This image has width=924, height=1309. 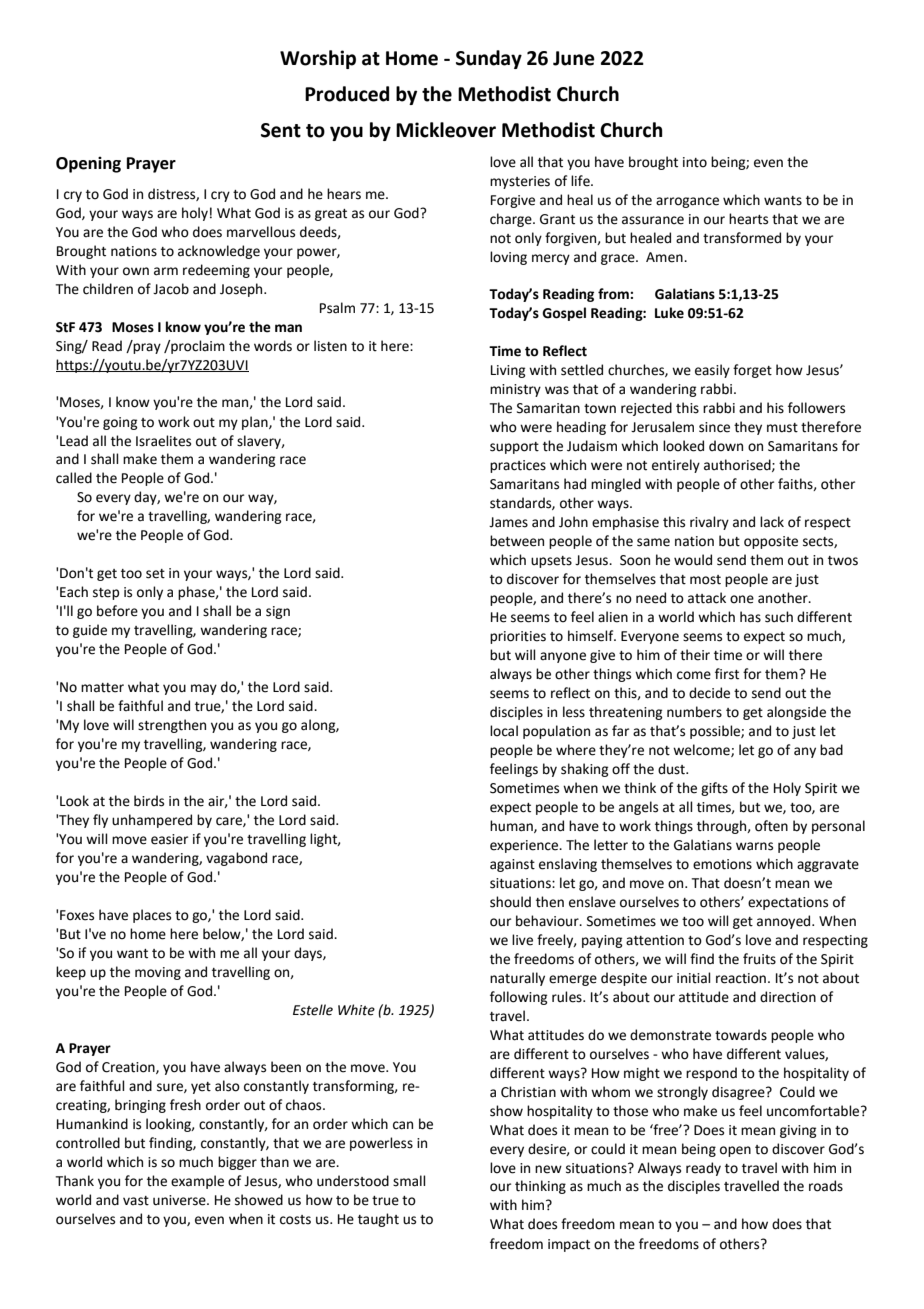 I want to click on Israelites, so click(x=163, y=441).
